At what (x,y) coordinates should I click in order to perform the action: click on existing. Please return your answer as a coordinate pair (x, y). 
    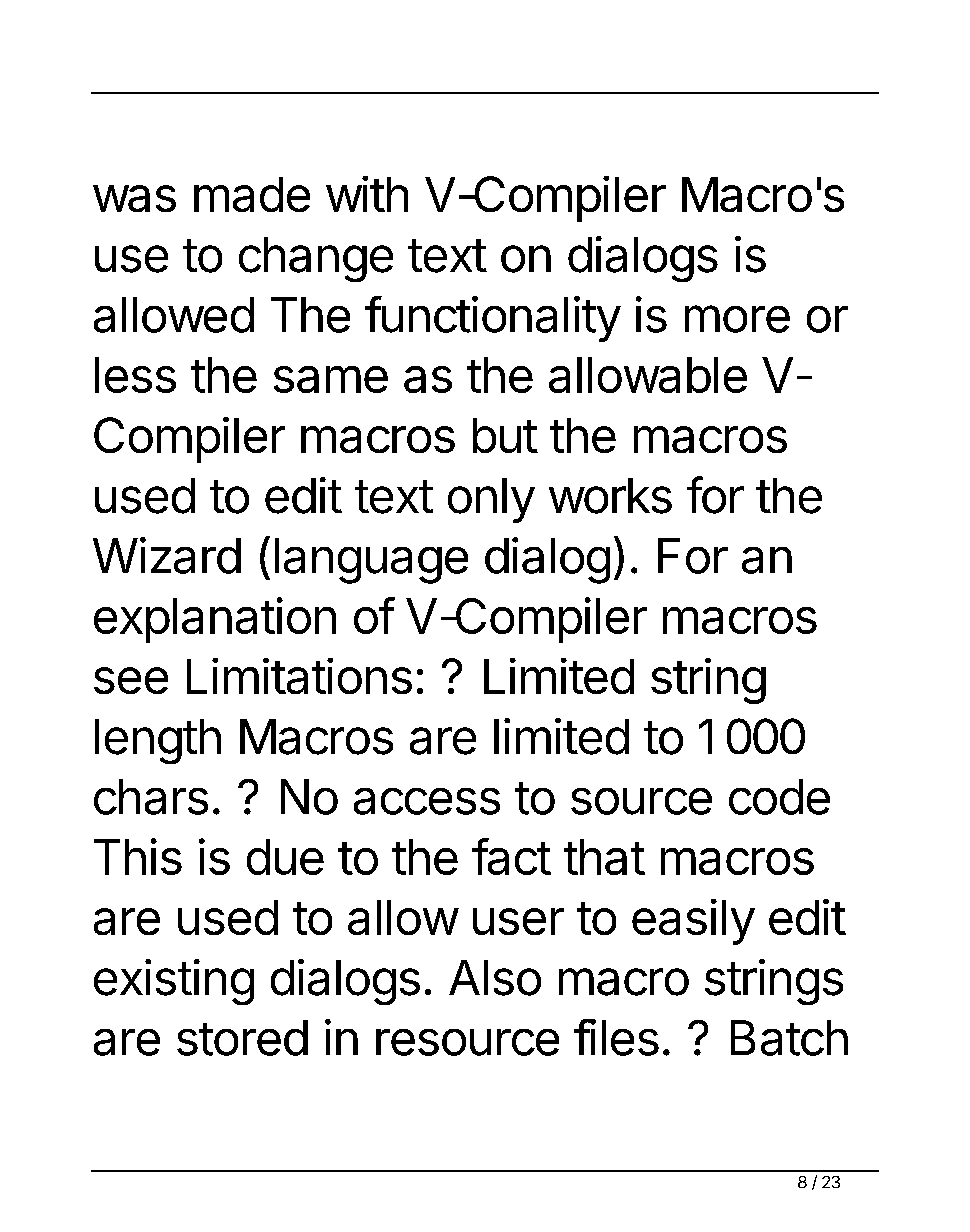
    Looking at the image, I should click on (174, 982).
